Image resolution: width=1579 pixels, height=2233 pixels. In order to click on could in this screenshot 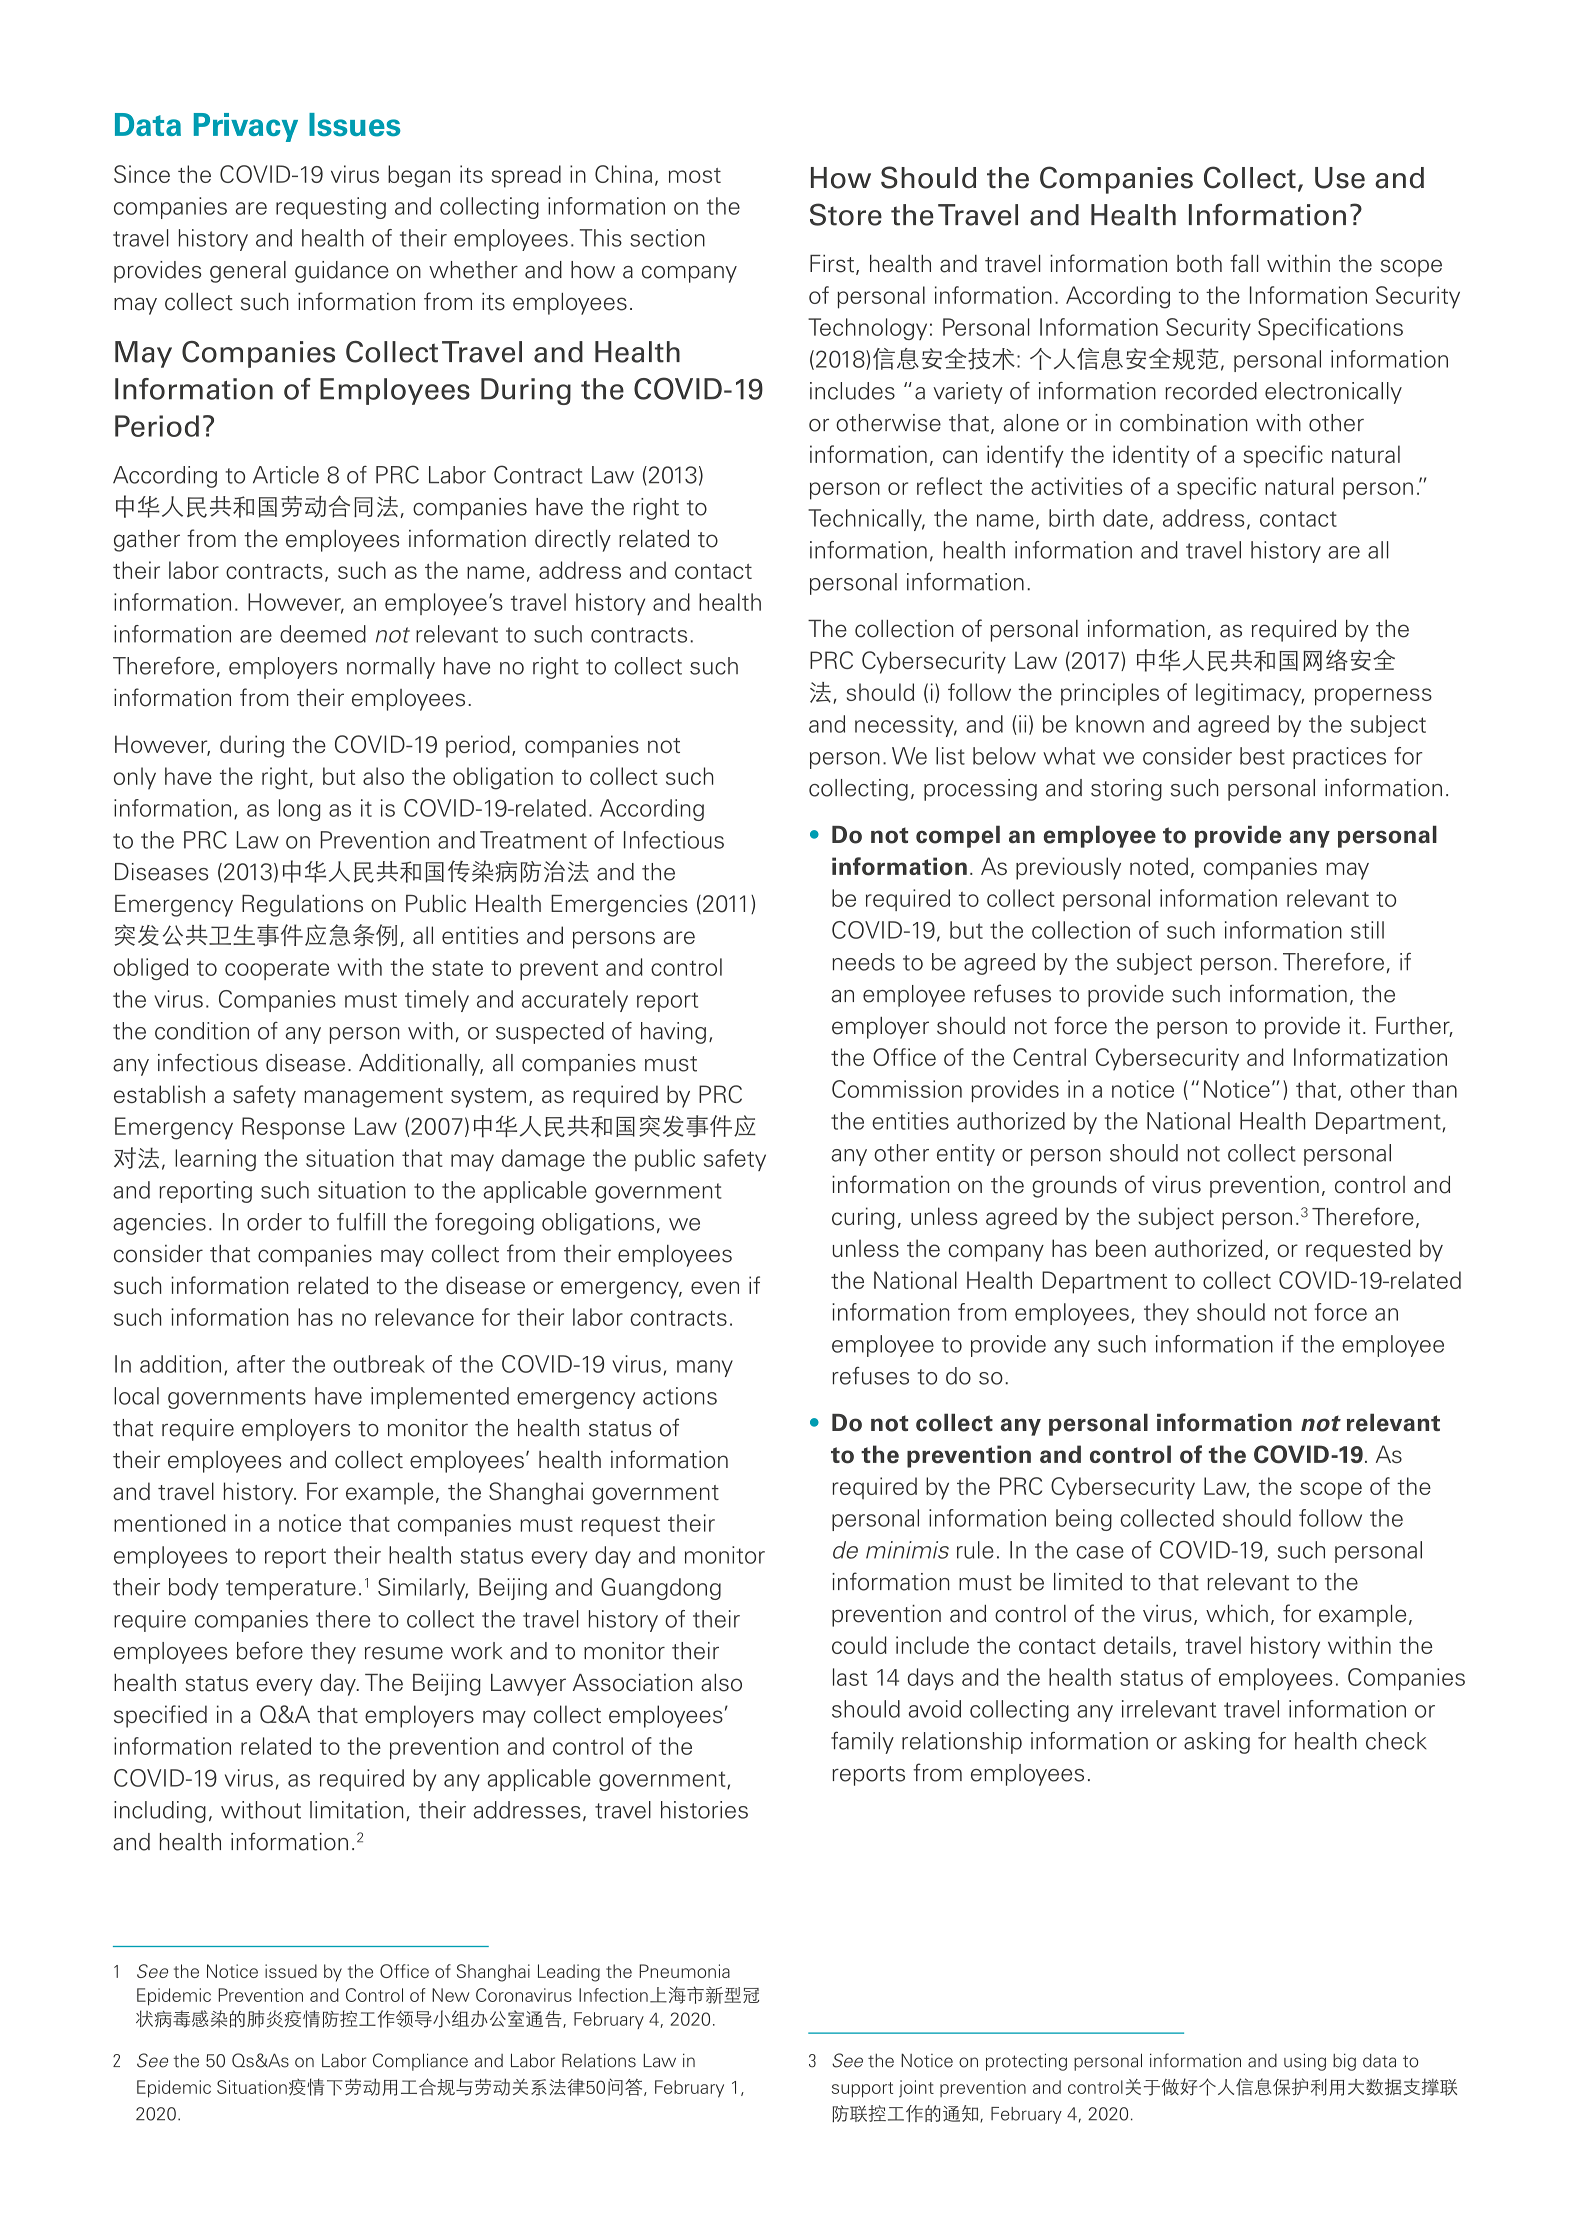, I will do `click(859, 1645)`.
